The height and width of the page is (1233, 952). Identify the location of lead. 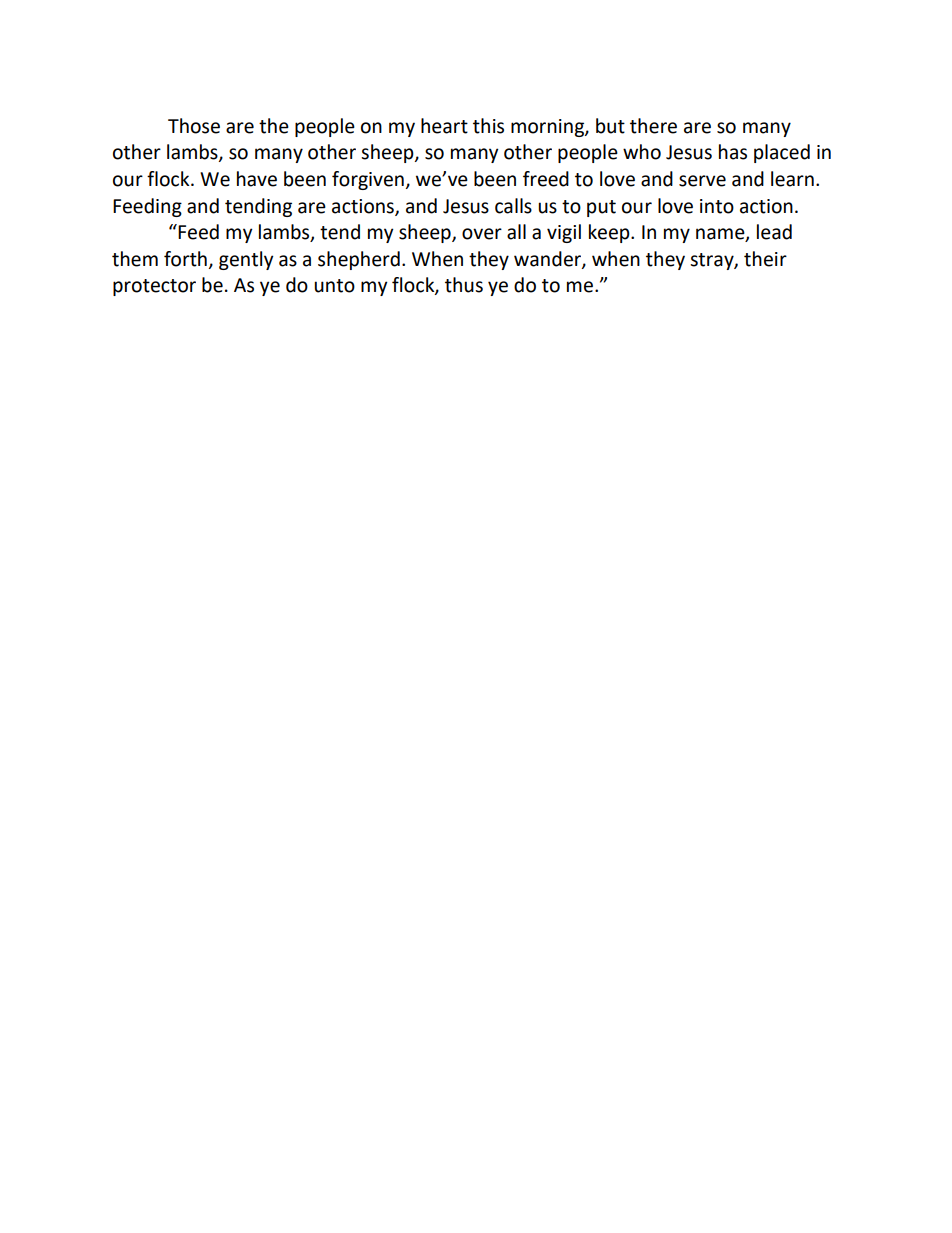
(774, 232).
